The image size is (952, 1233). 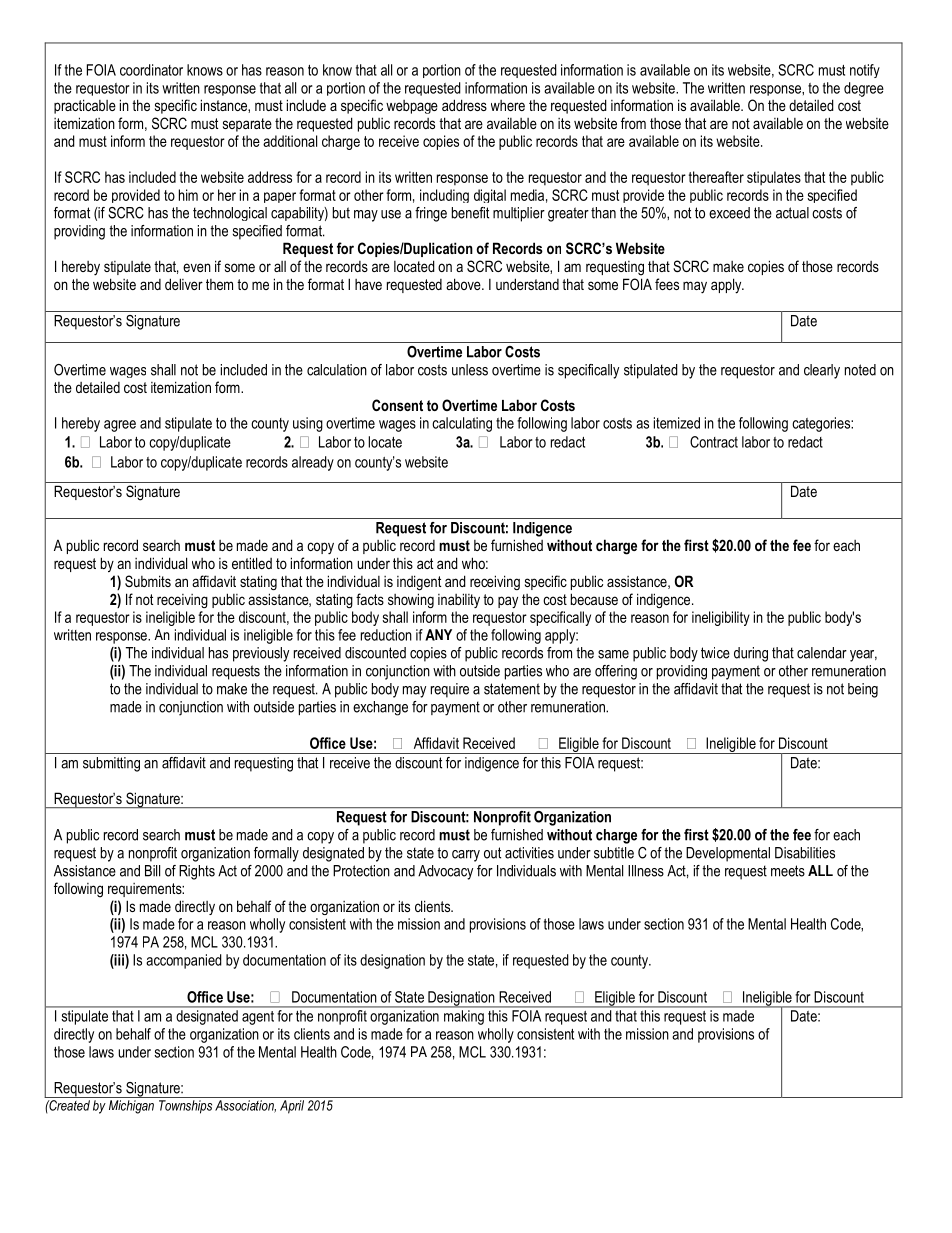 What do you see at coordinates (751, 654) in the screenshot?
I see `during` at bounding box center [751, 654].
